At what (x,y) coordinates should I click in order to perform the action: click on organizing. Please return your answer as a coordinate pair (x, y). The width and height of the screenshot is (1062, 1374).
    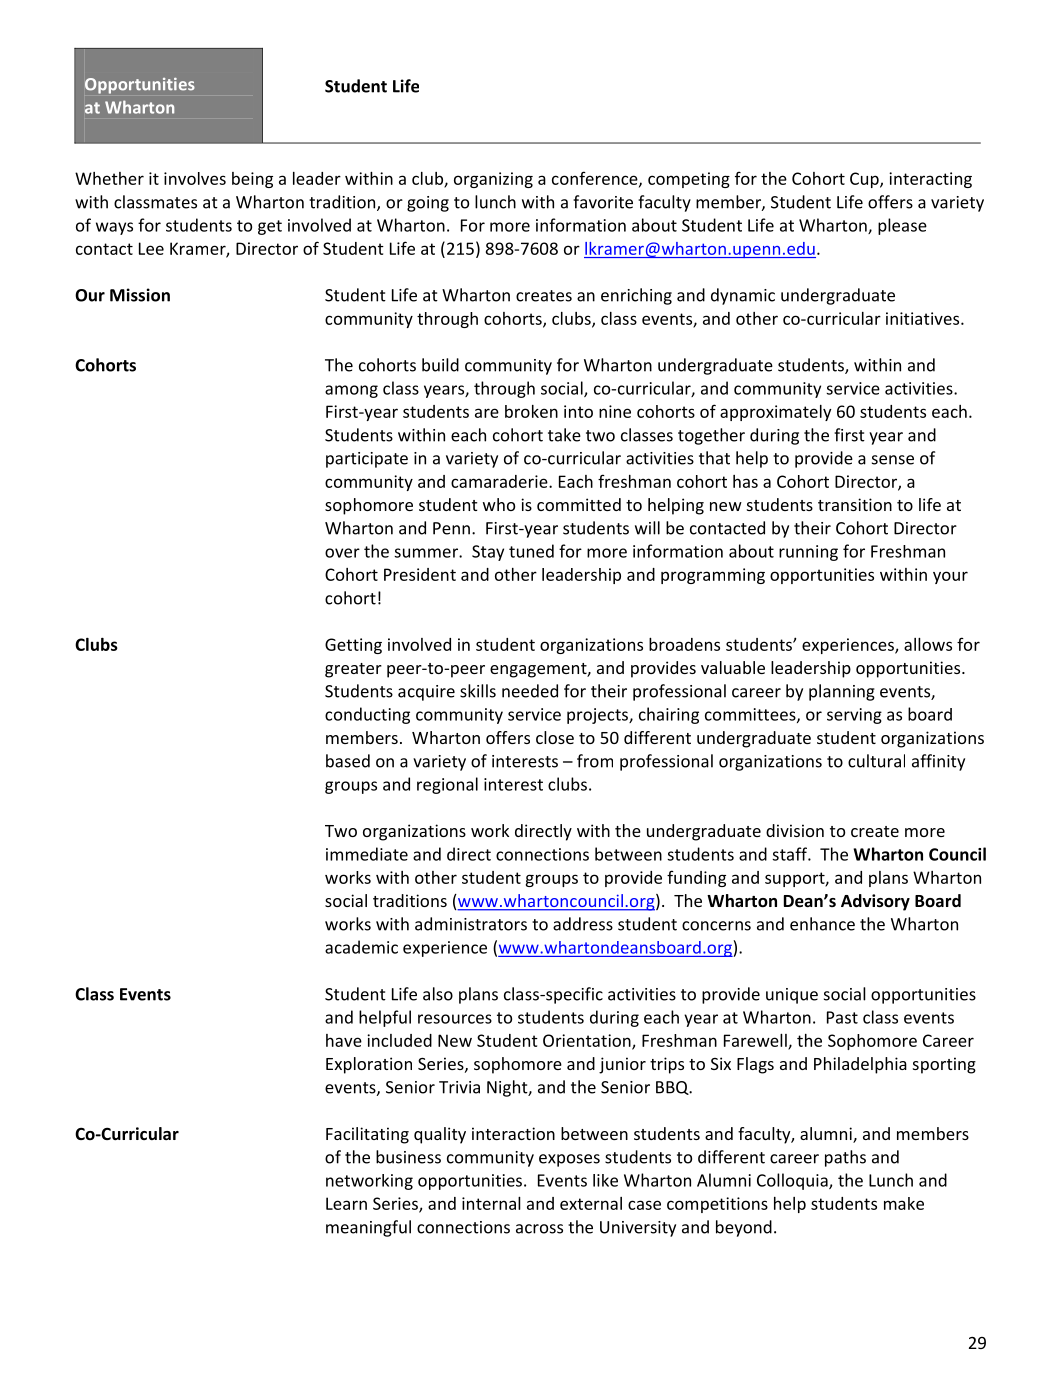
    Looking at the image, I should click on (493, 180).
